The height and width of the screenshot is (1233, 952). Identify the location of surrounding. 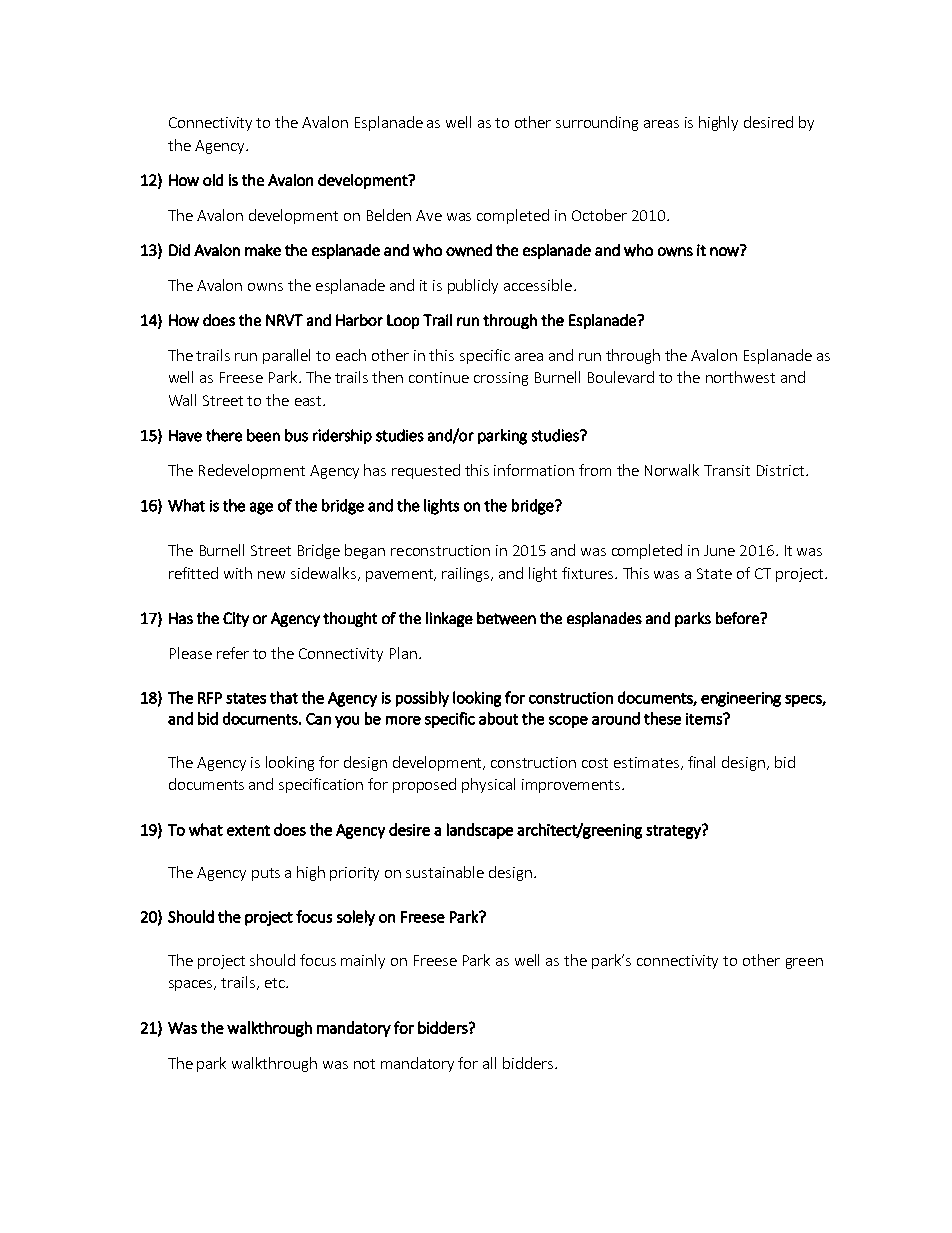
(597, 123).
